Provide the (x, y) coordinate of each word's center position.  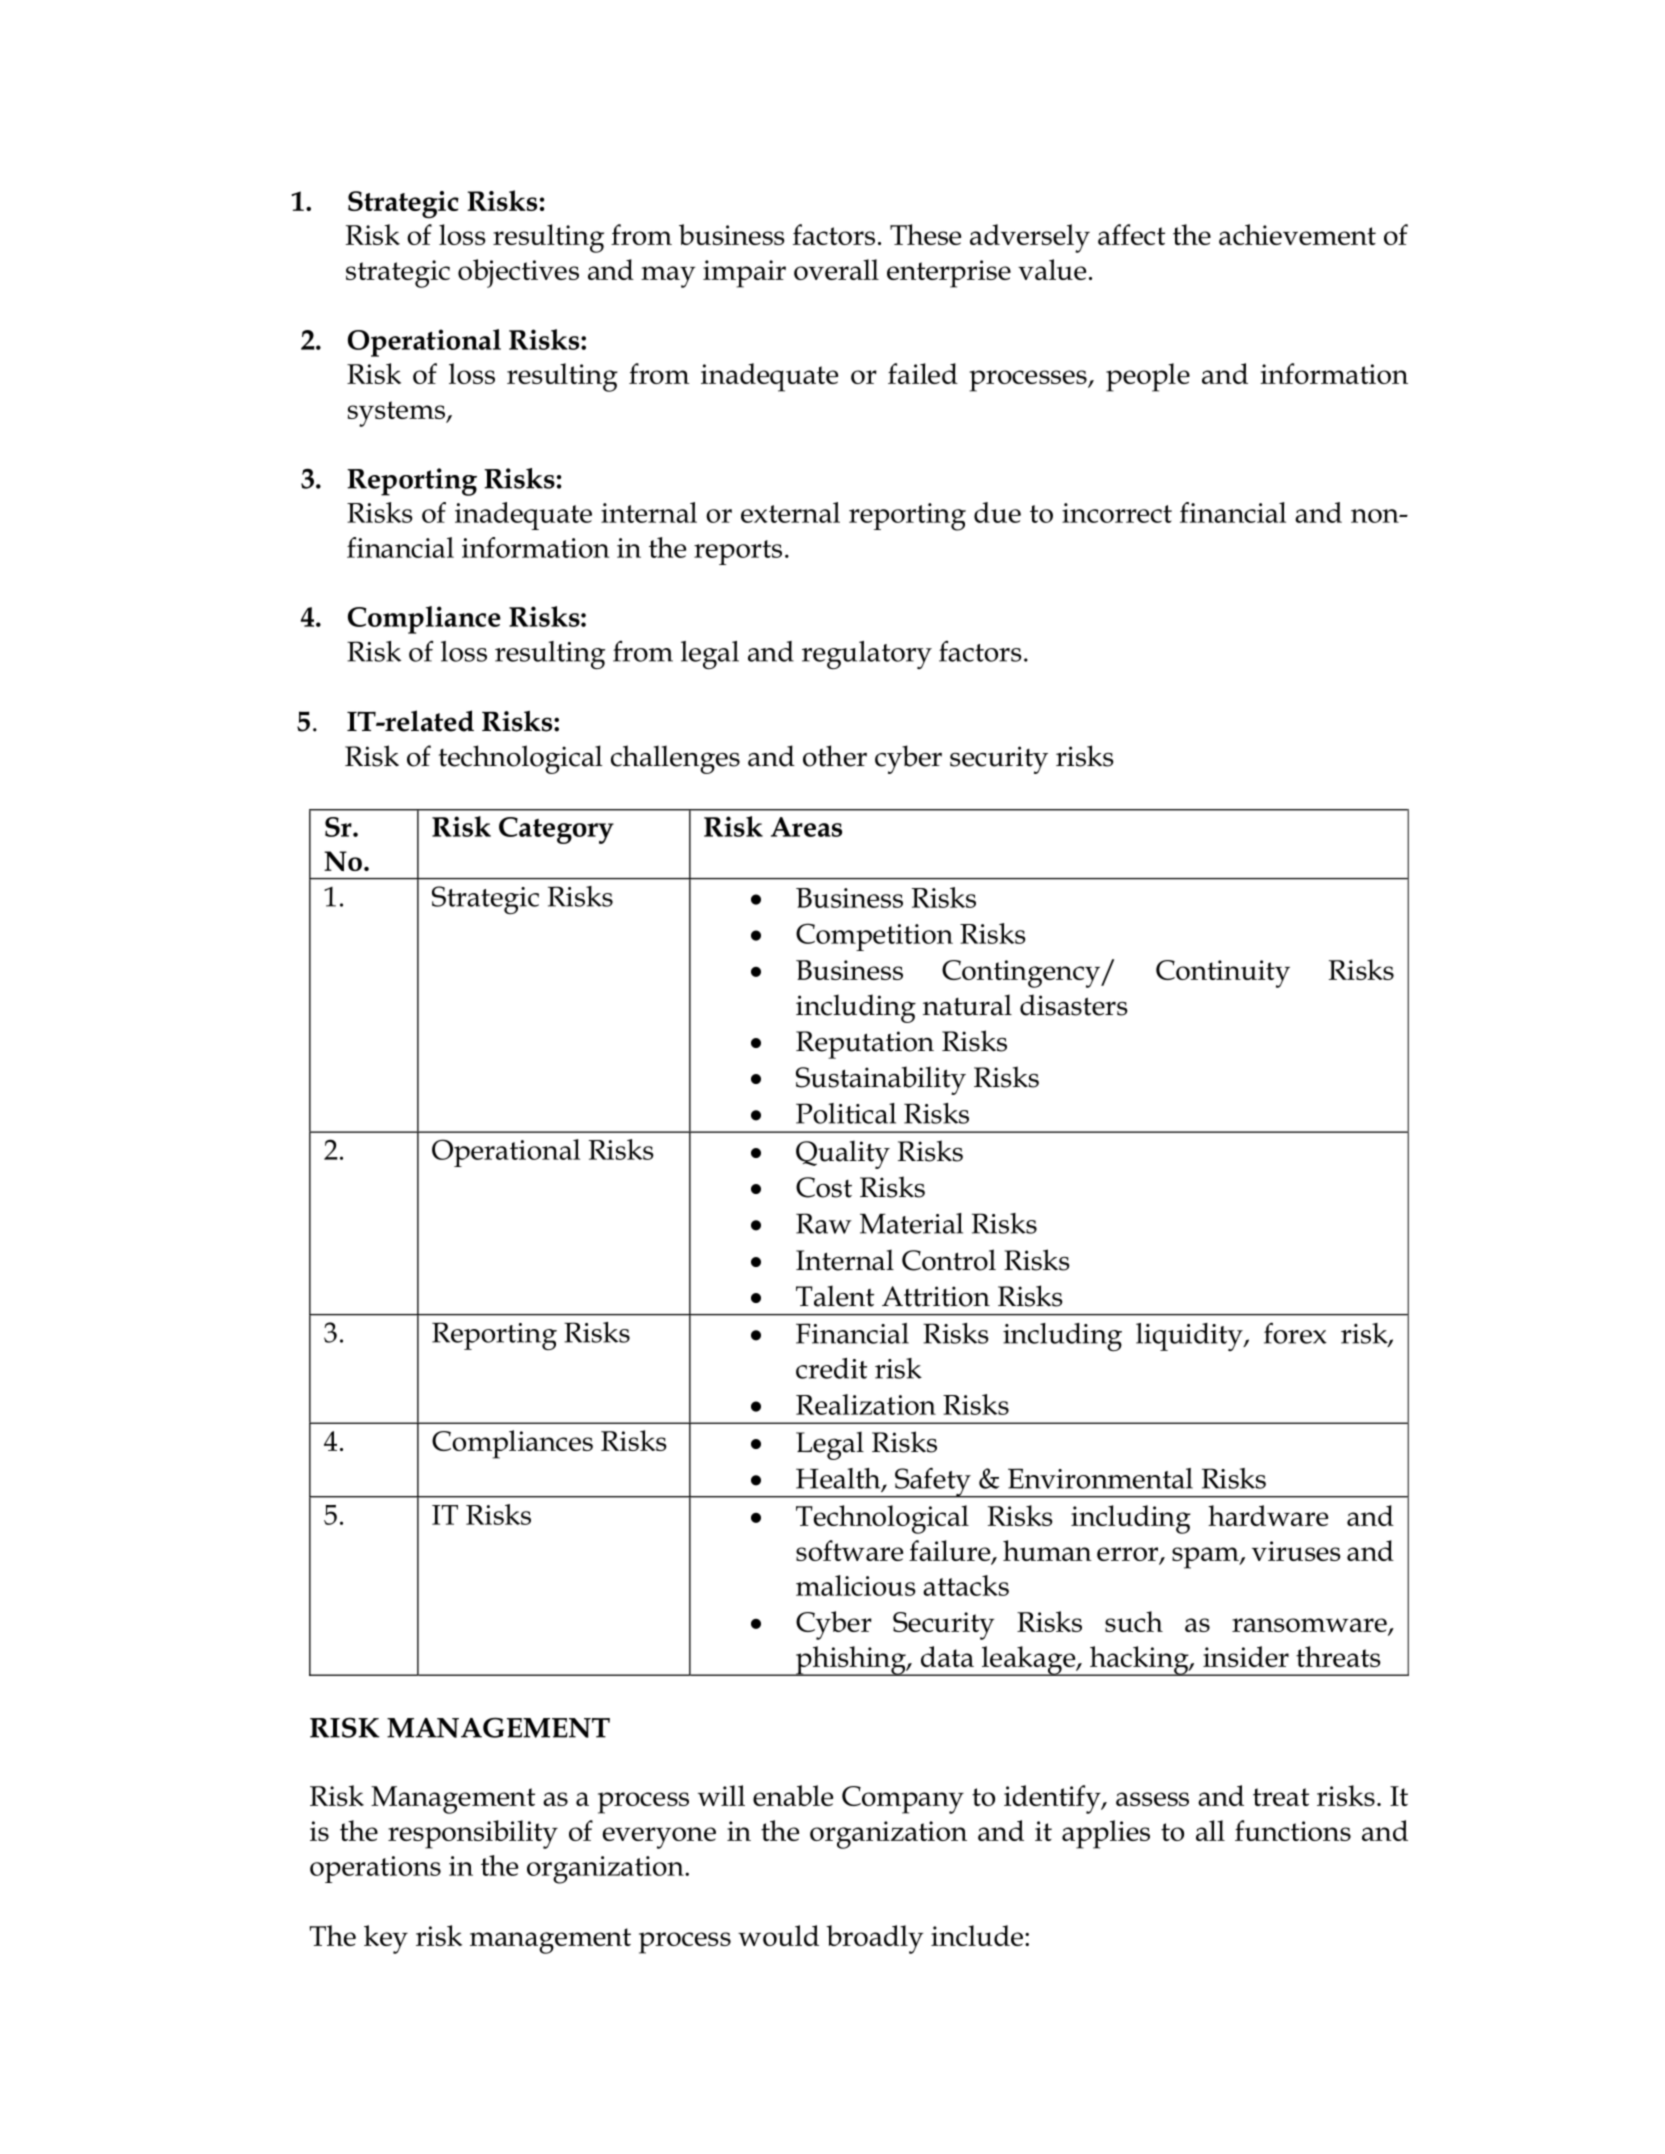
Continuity (1223, 974)
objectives (518, 273)
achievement (1297, 234)
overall (836, 269)
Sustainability (881, 1080)
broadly (875, 1939)
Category (556, 830)
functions (1293, 1830)
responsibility (473, 1834)
